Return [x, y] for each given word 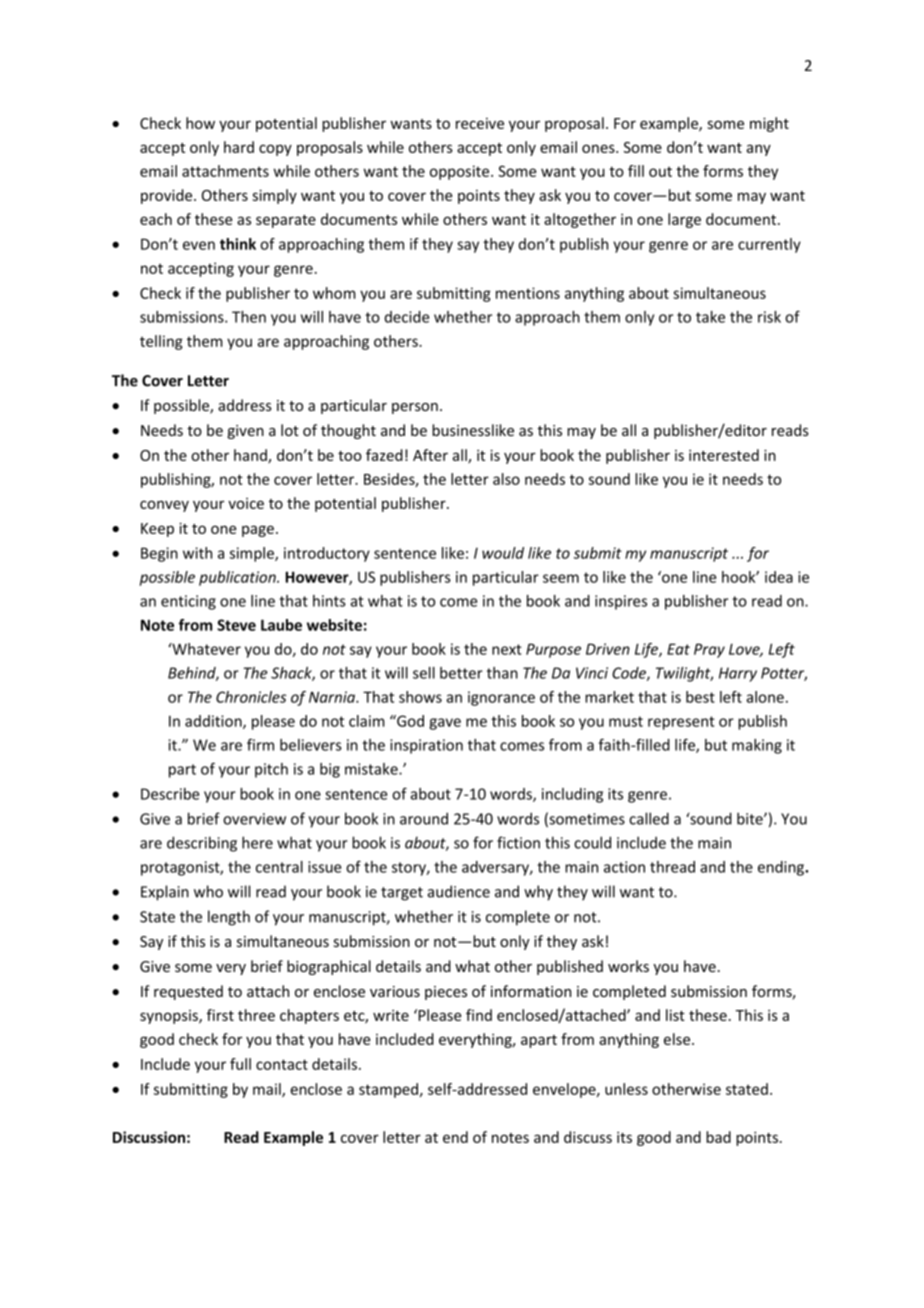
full [240, 1064]
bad [718, 1137]
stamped [388, 1090]
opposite [461, 172]
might [769, 124]
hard [239, 147]
